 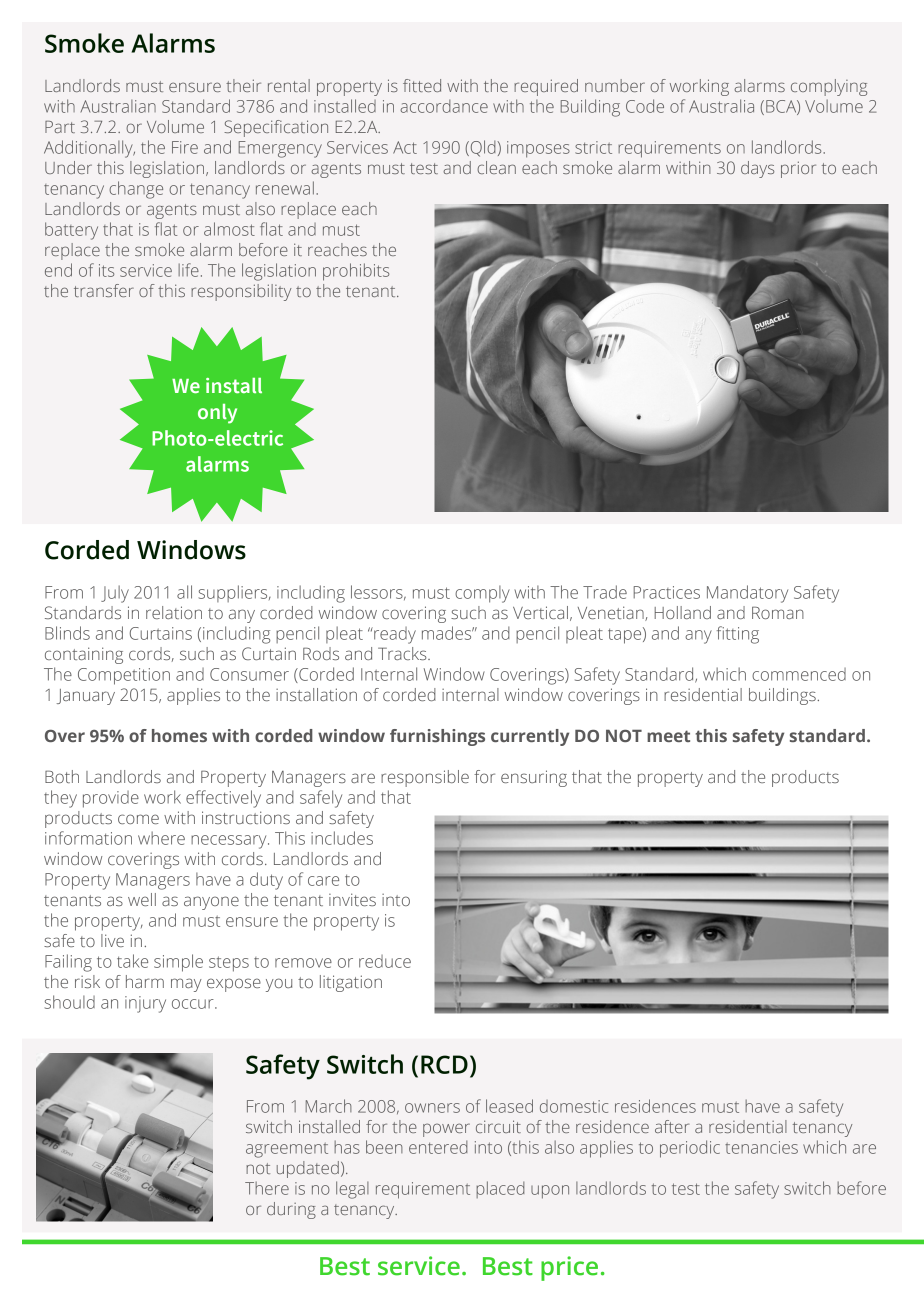 I want to click on Tracks, so click(x=403, y=653).
